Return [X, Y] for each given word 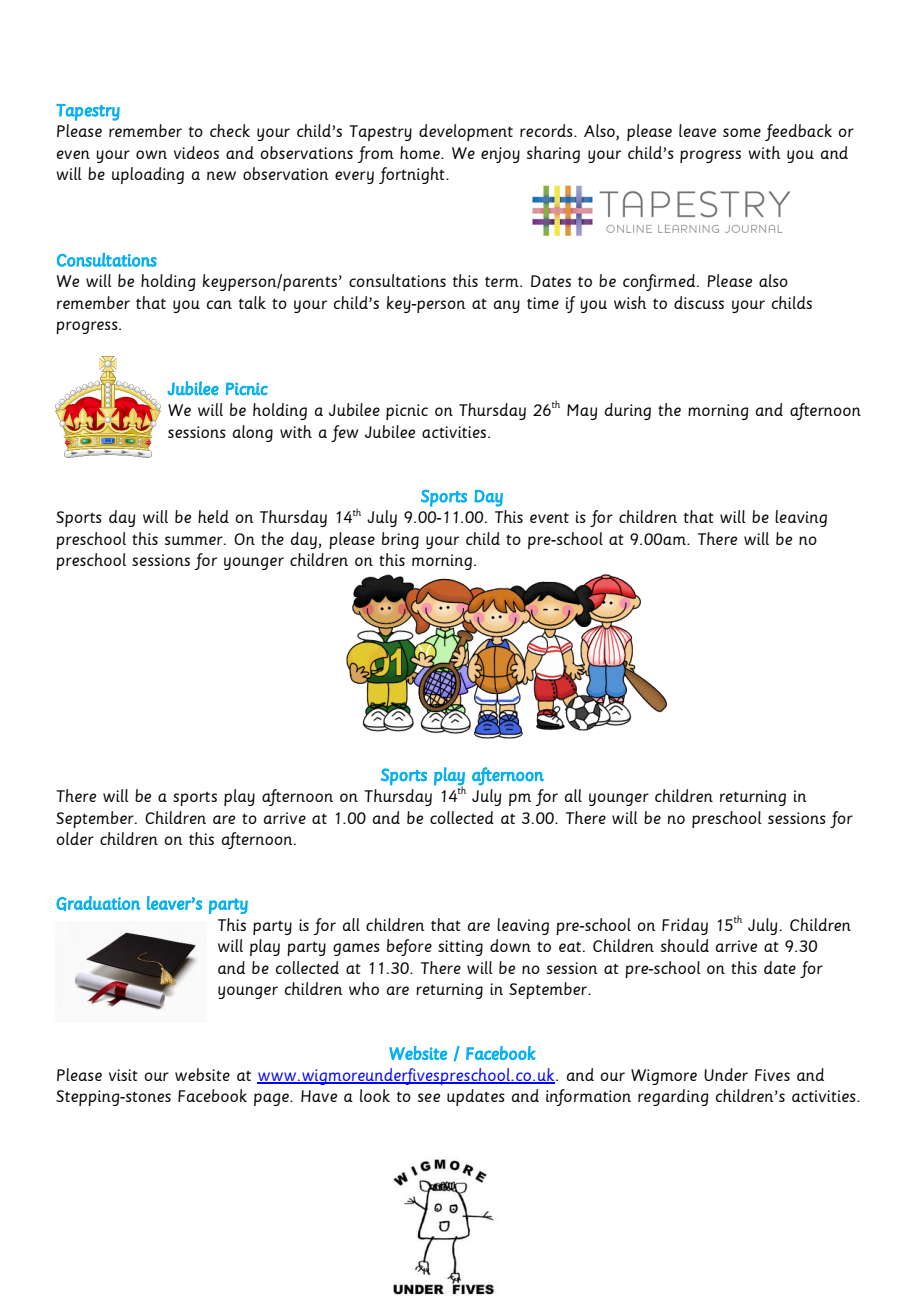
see [429, 1097]
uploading [148, 175]
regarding [673, 1097]
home [421, 152]
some [742, 132]
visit [123, 1075]
